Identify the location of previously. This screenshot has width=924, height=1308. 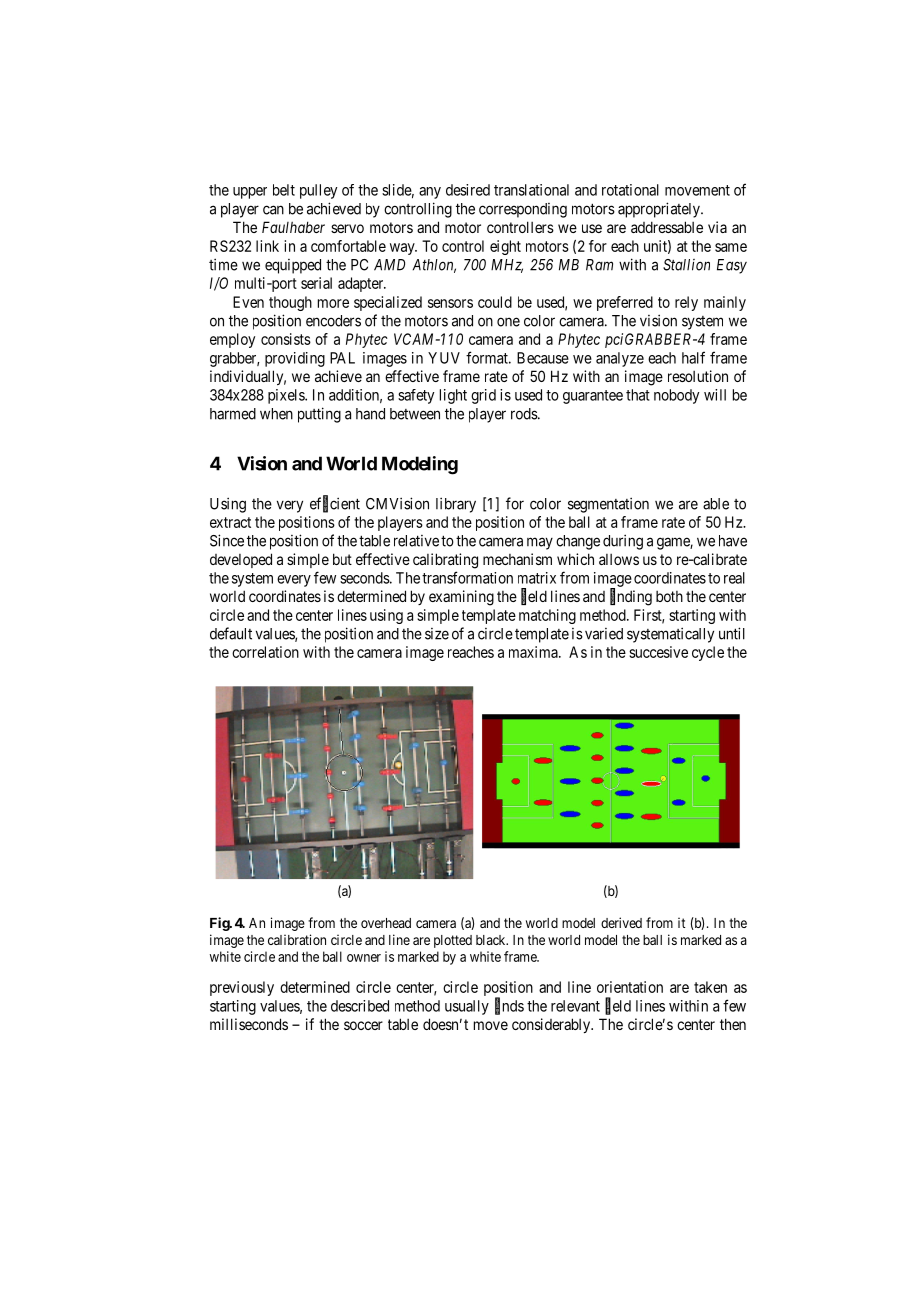
(242, 988).
